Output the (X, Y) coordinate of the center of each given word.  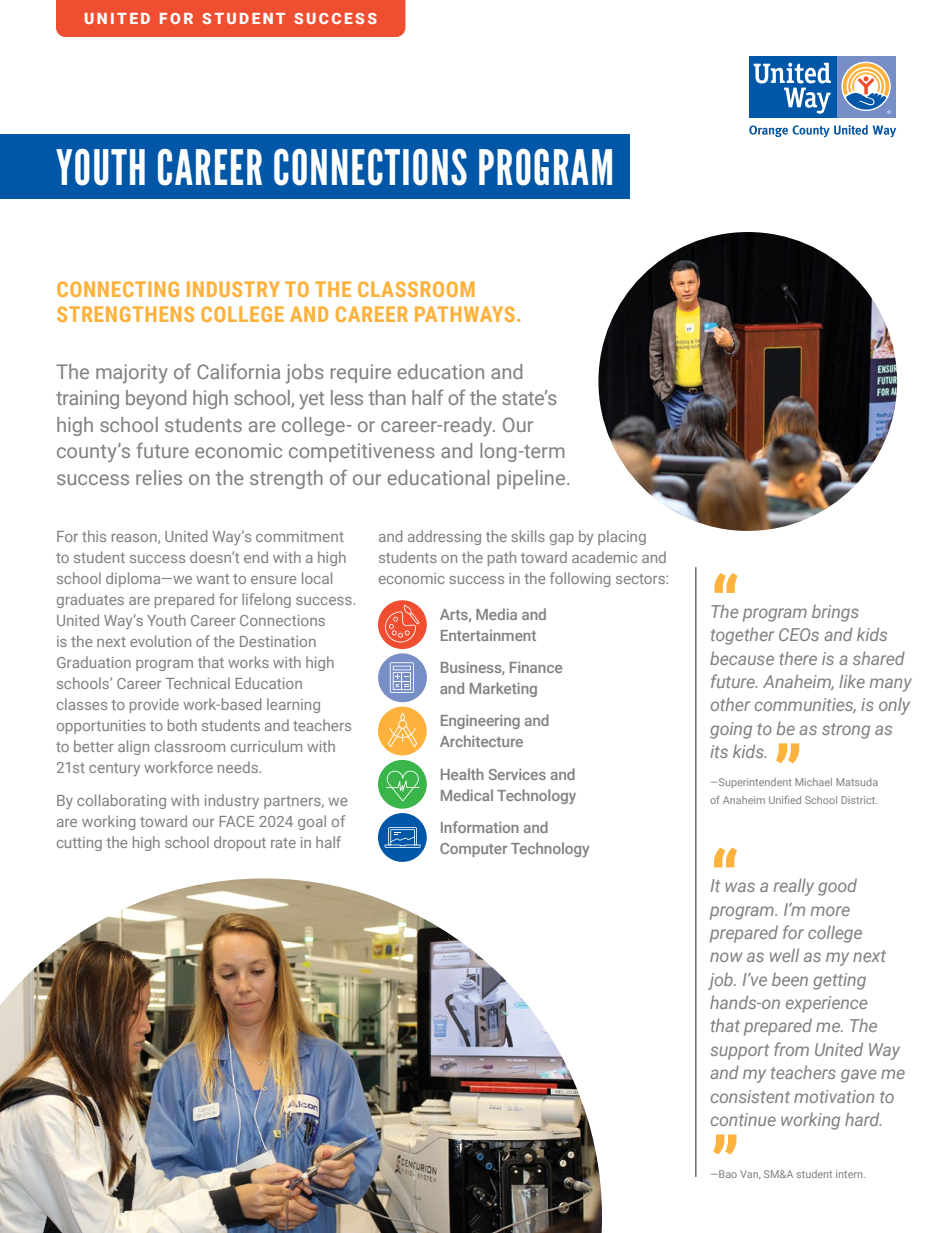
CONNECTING (118, 289)
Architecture (481, 741)
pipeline (532, 479)
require (361, 373)
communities (805, 705)
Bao (727, 1174)
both (182, 725)
